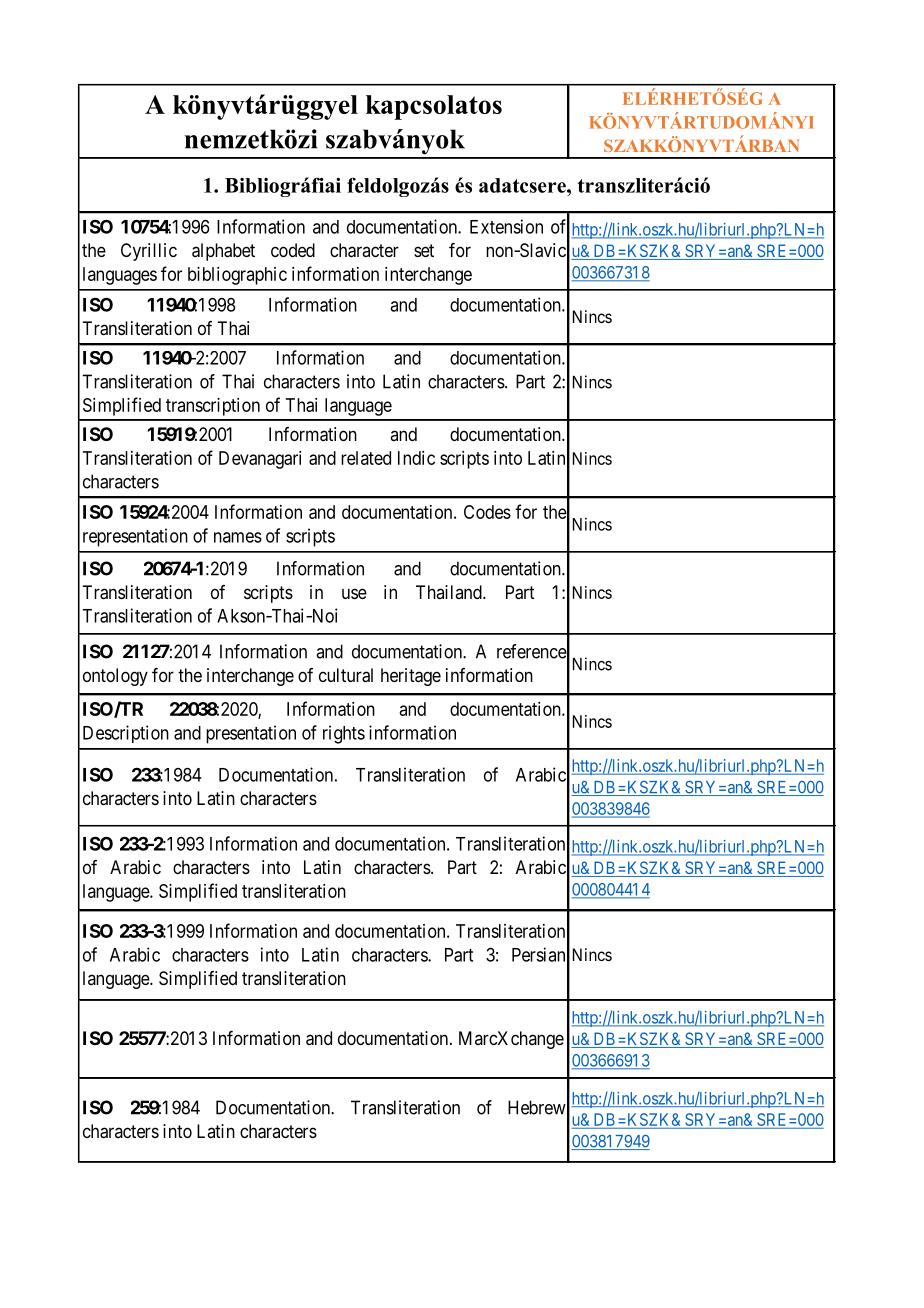 The width and height of the screenshot is (924, 1308). I want to click on coded, so click(293, 250).
